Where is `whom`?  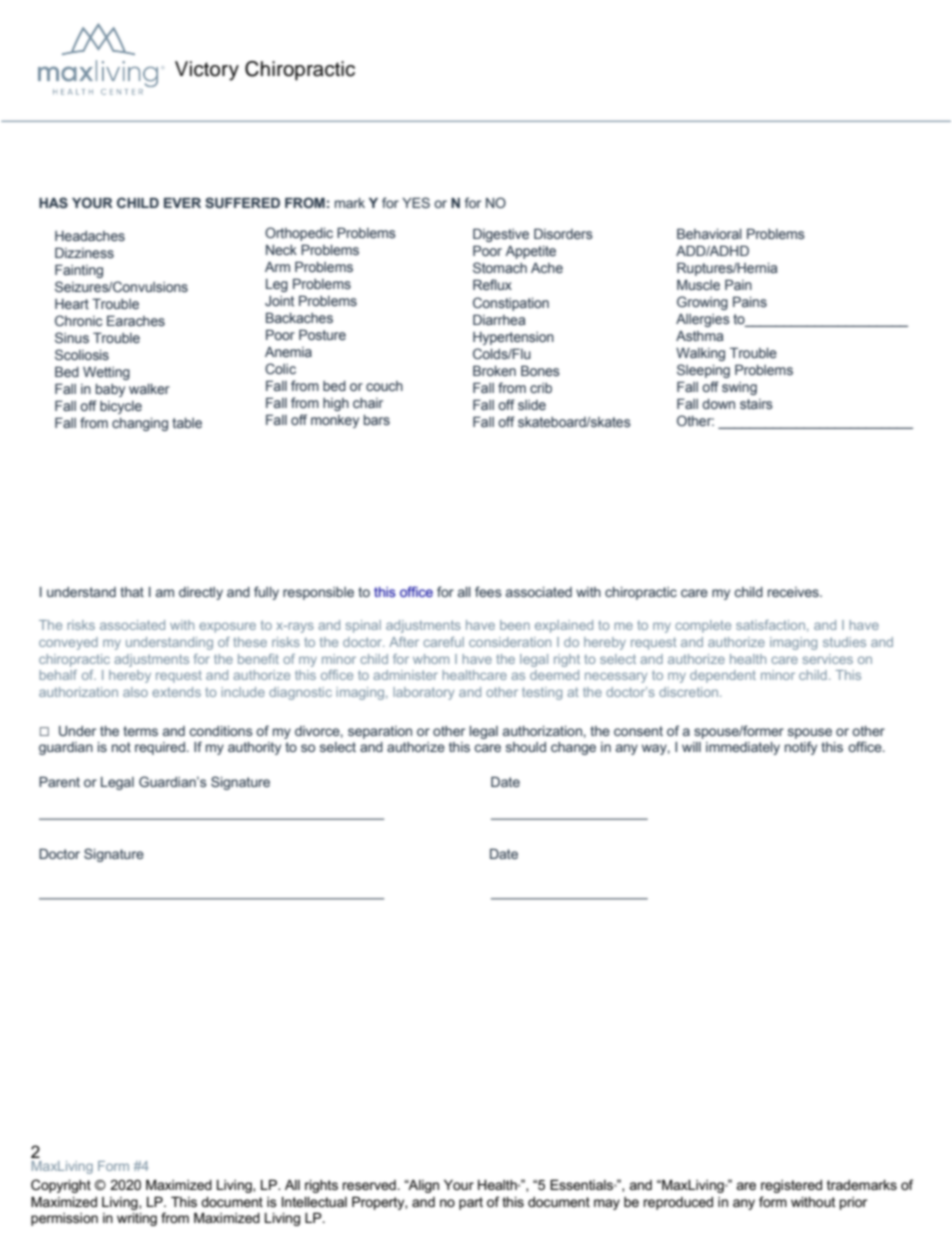
whom is located at coordinates (431, 659).
